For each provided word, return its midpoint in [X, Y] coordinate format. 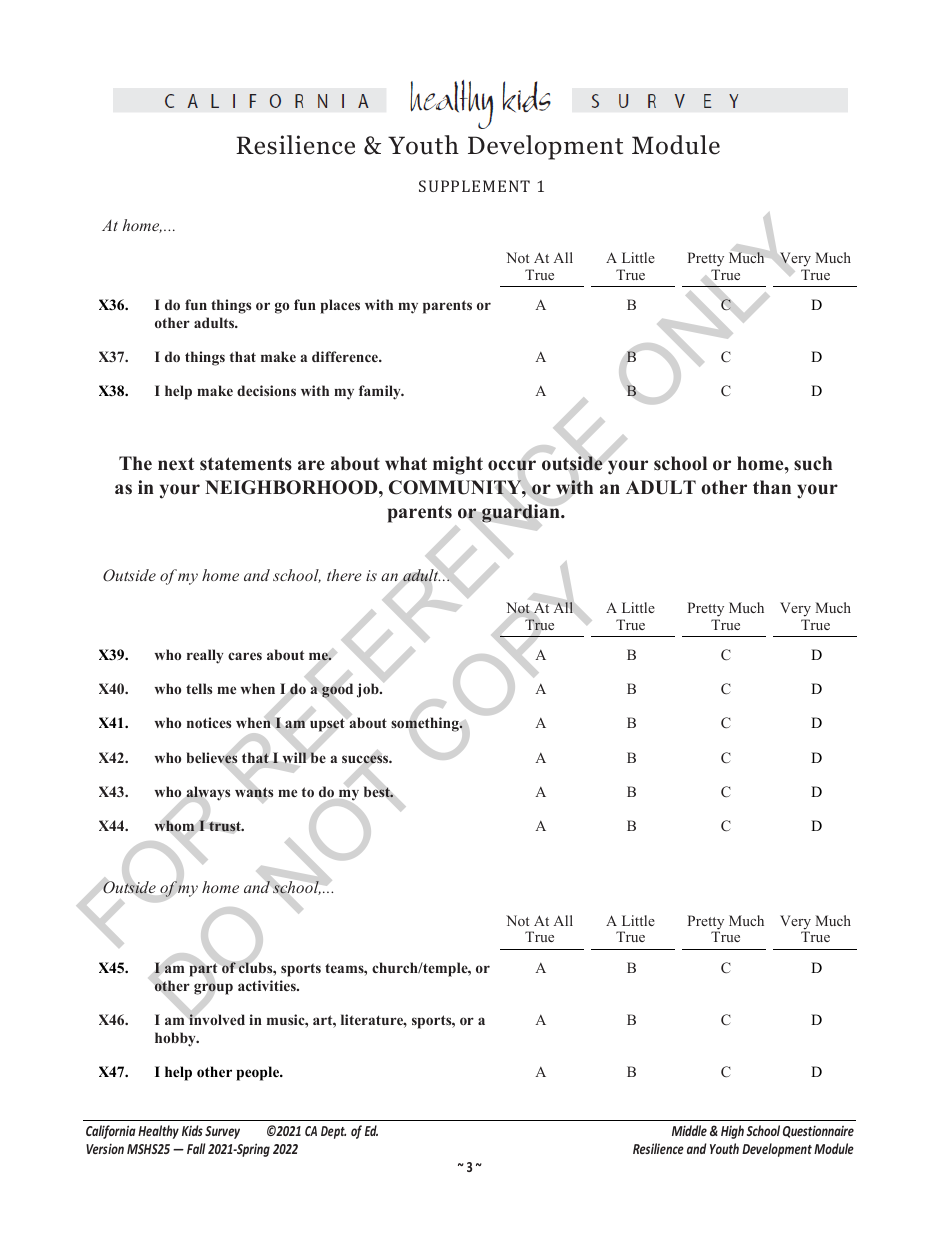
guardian [522, 513]
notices [209, 722]
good [337, 690]
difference [346, 356]
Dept [333, 1132]
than [772, 487]
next [176, 464]
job [369, 690]
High [732, 1132]
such [813, 463]
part [203, 970]
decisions [266, 390]
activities [268, 985]
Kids [192, 1130]
